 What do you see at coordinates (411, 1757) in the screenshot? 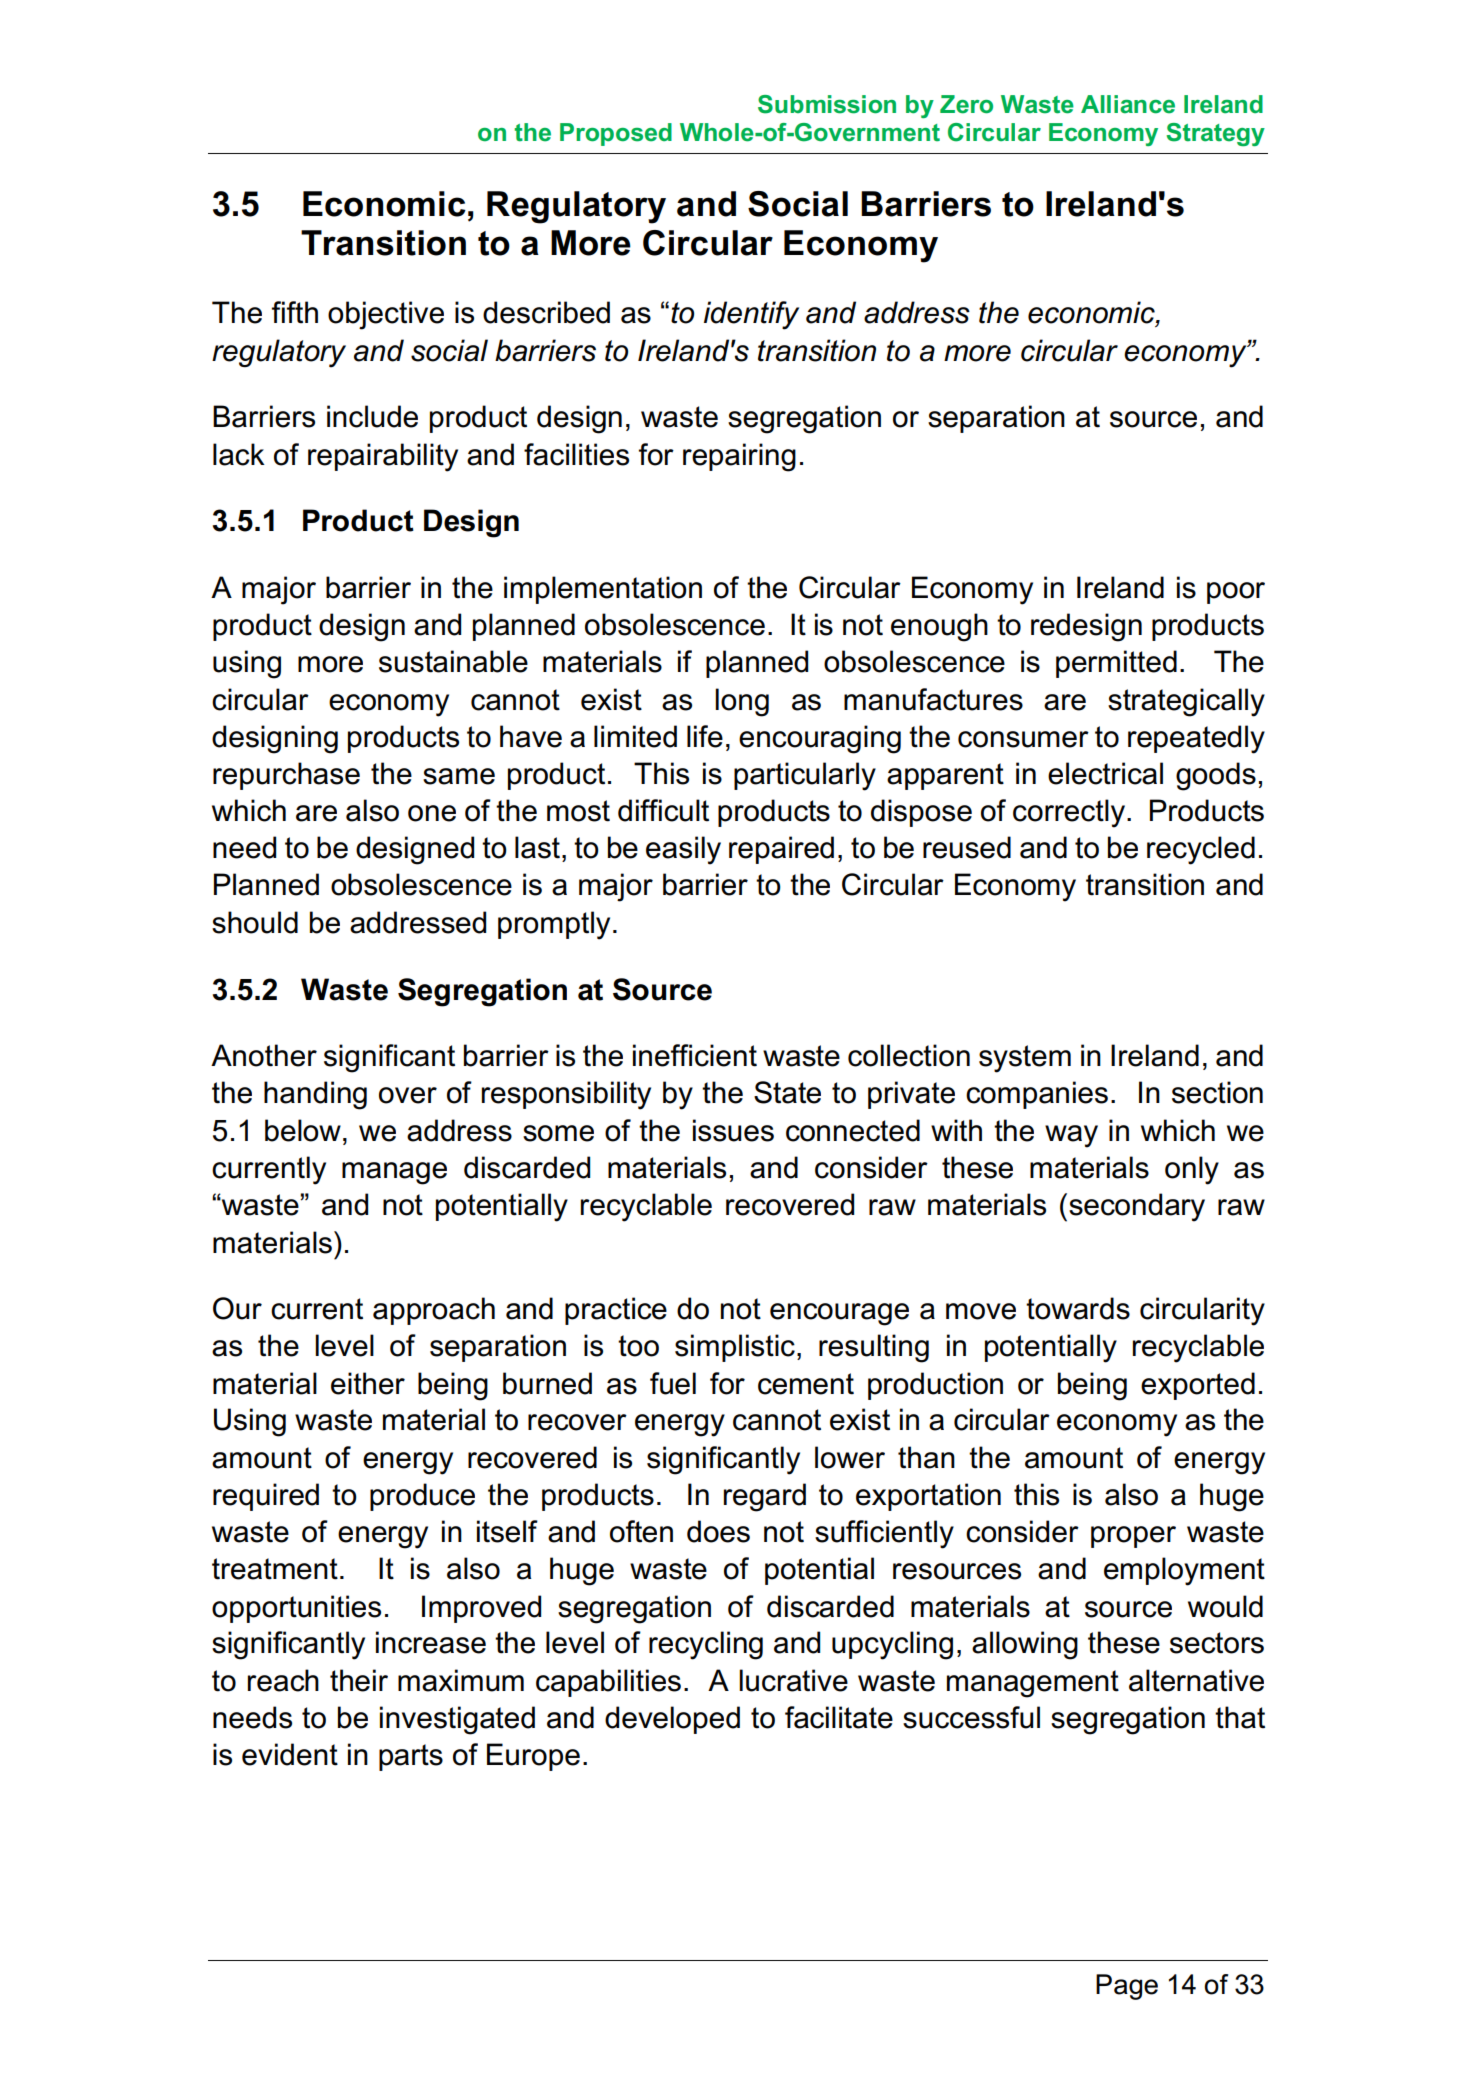
I see `parts` at bounding box center [411, 1757].
